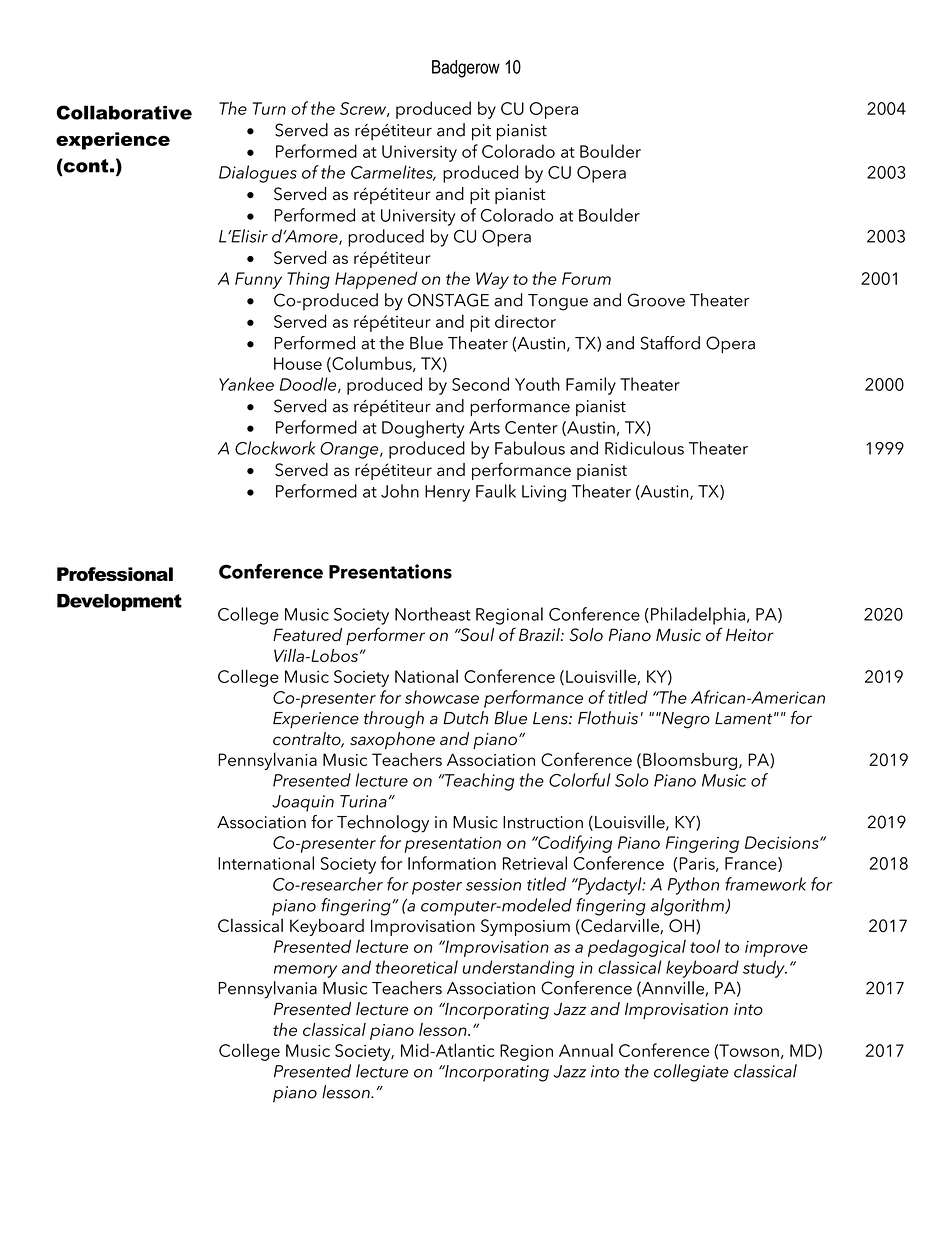  I want to click on Northeast, so click(433, 614).
